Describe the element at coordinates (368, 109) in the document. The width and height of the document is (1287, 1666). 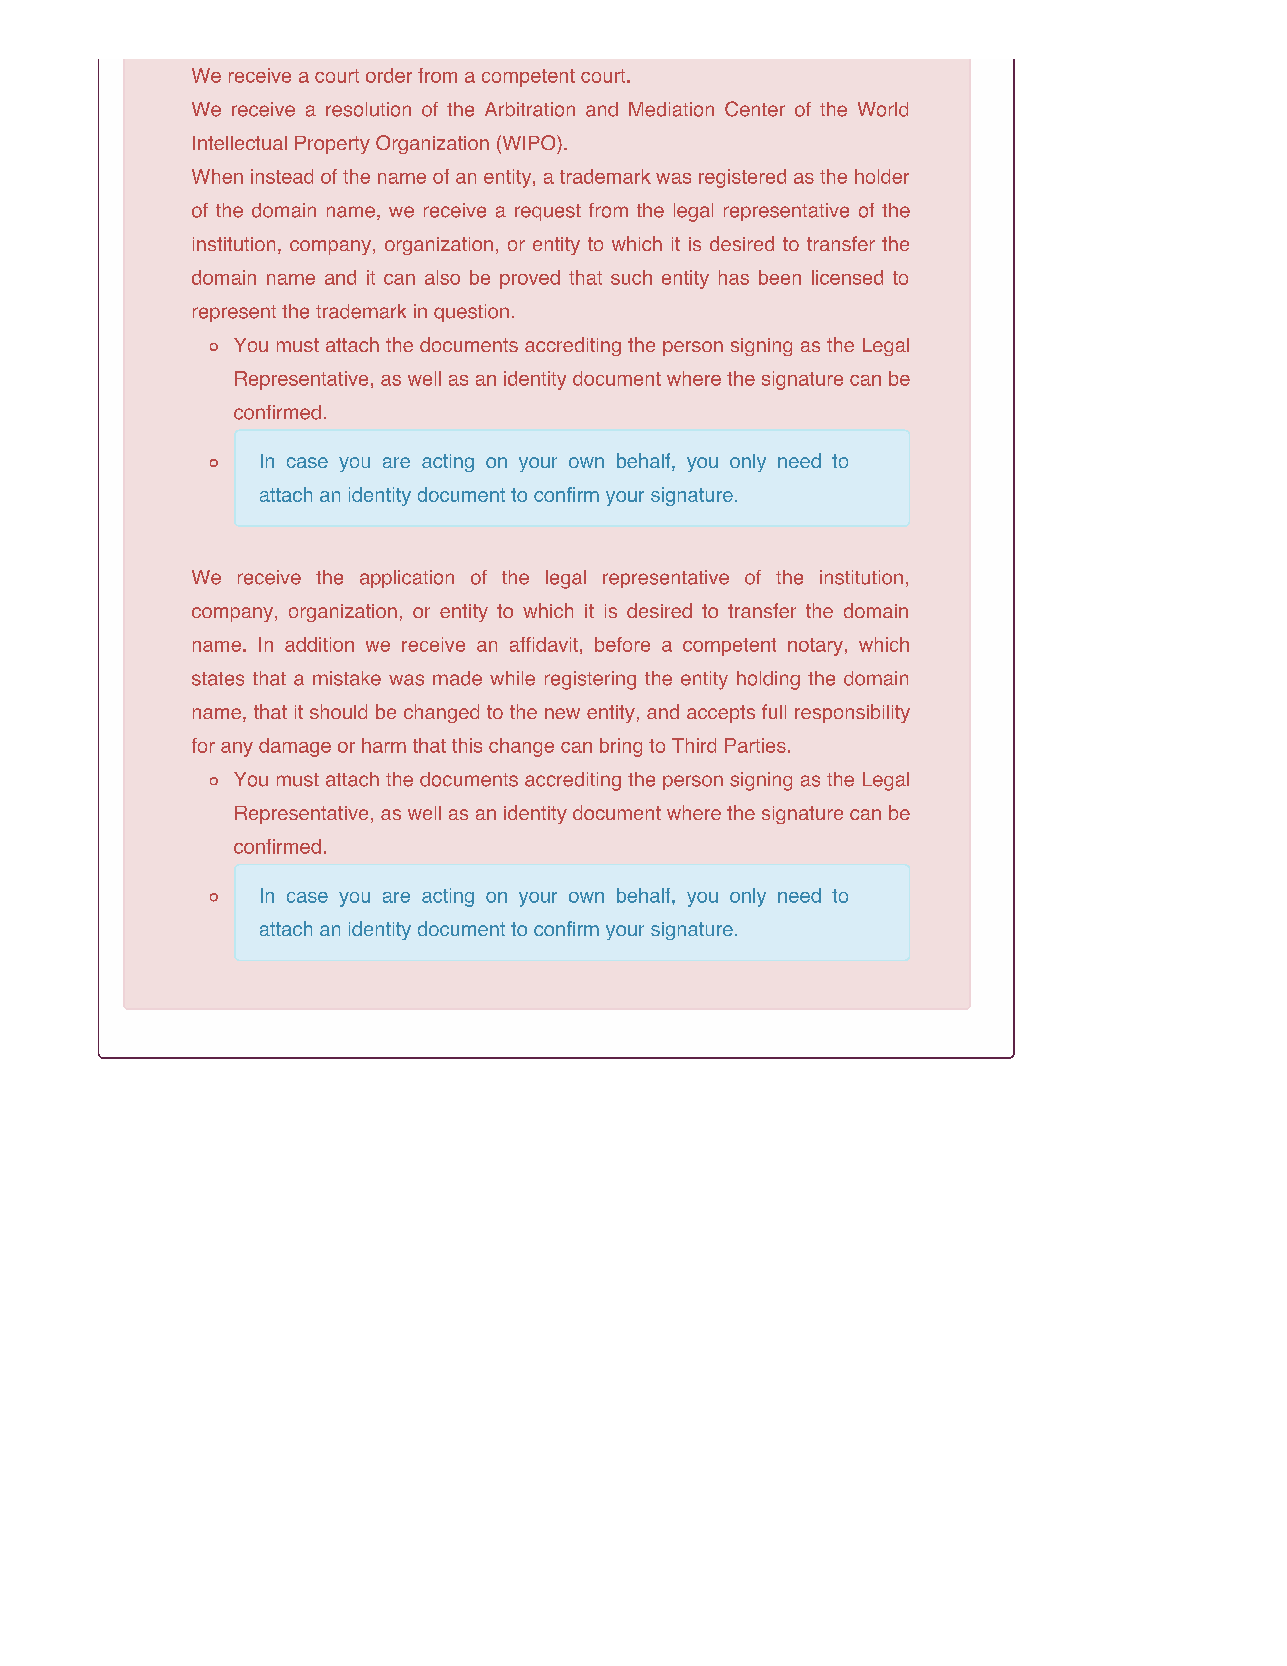
I see `resolution` at that location.
